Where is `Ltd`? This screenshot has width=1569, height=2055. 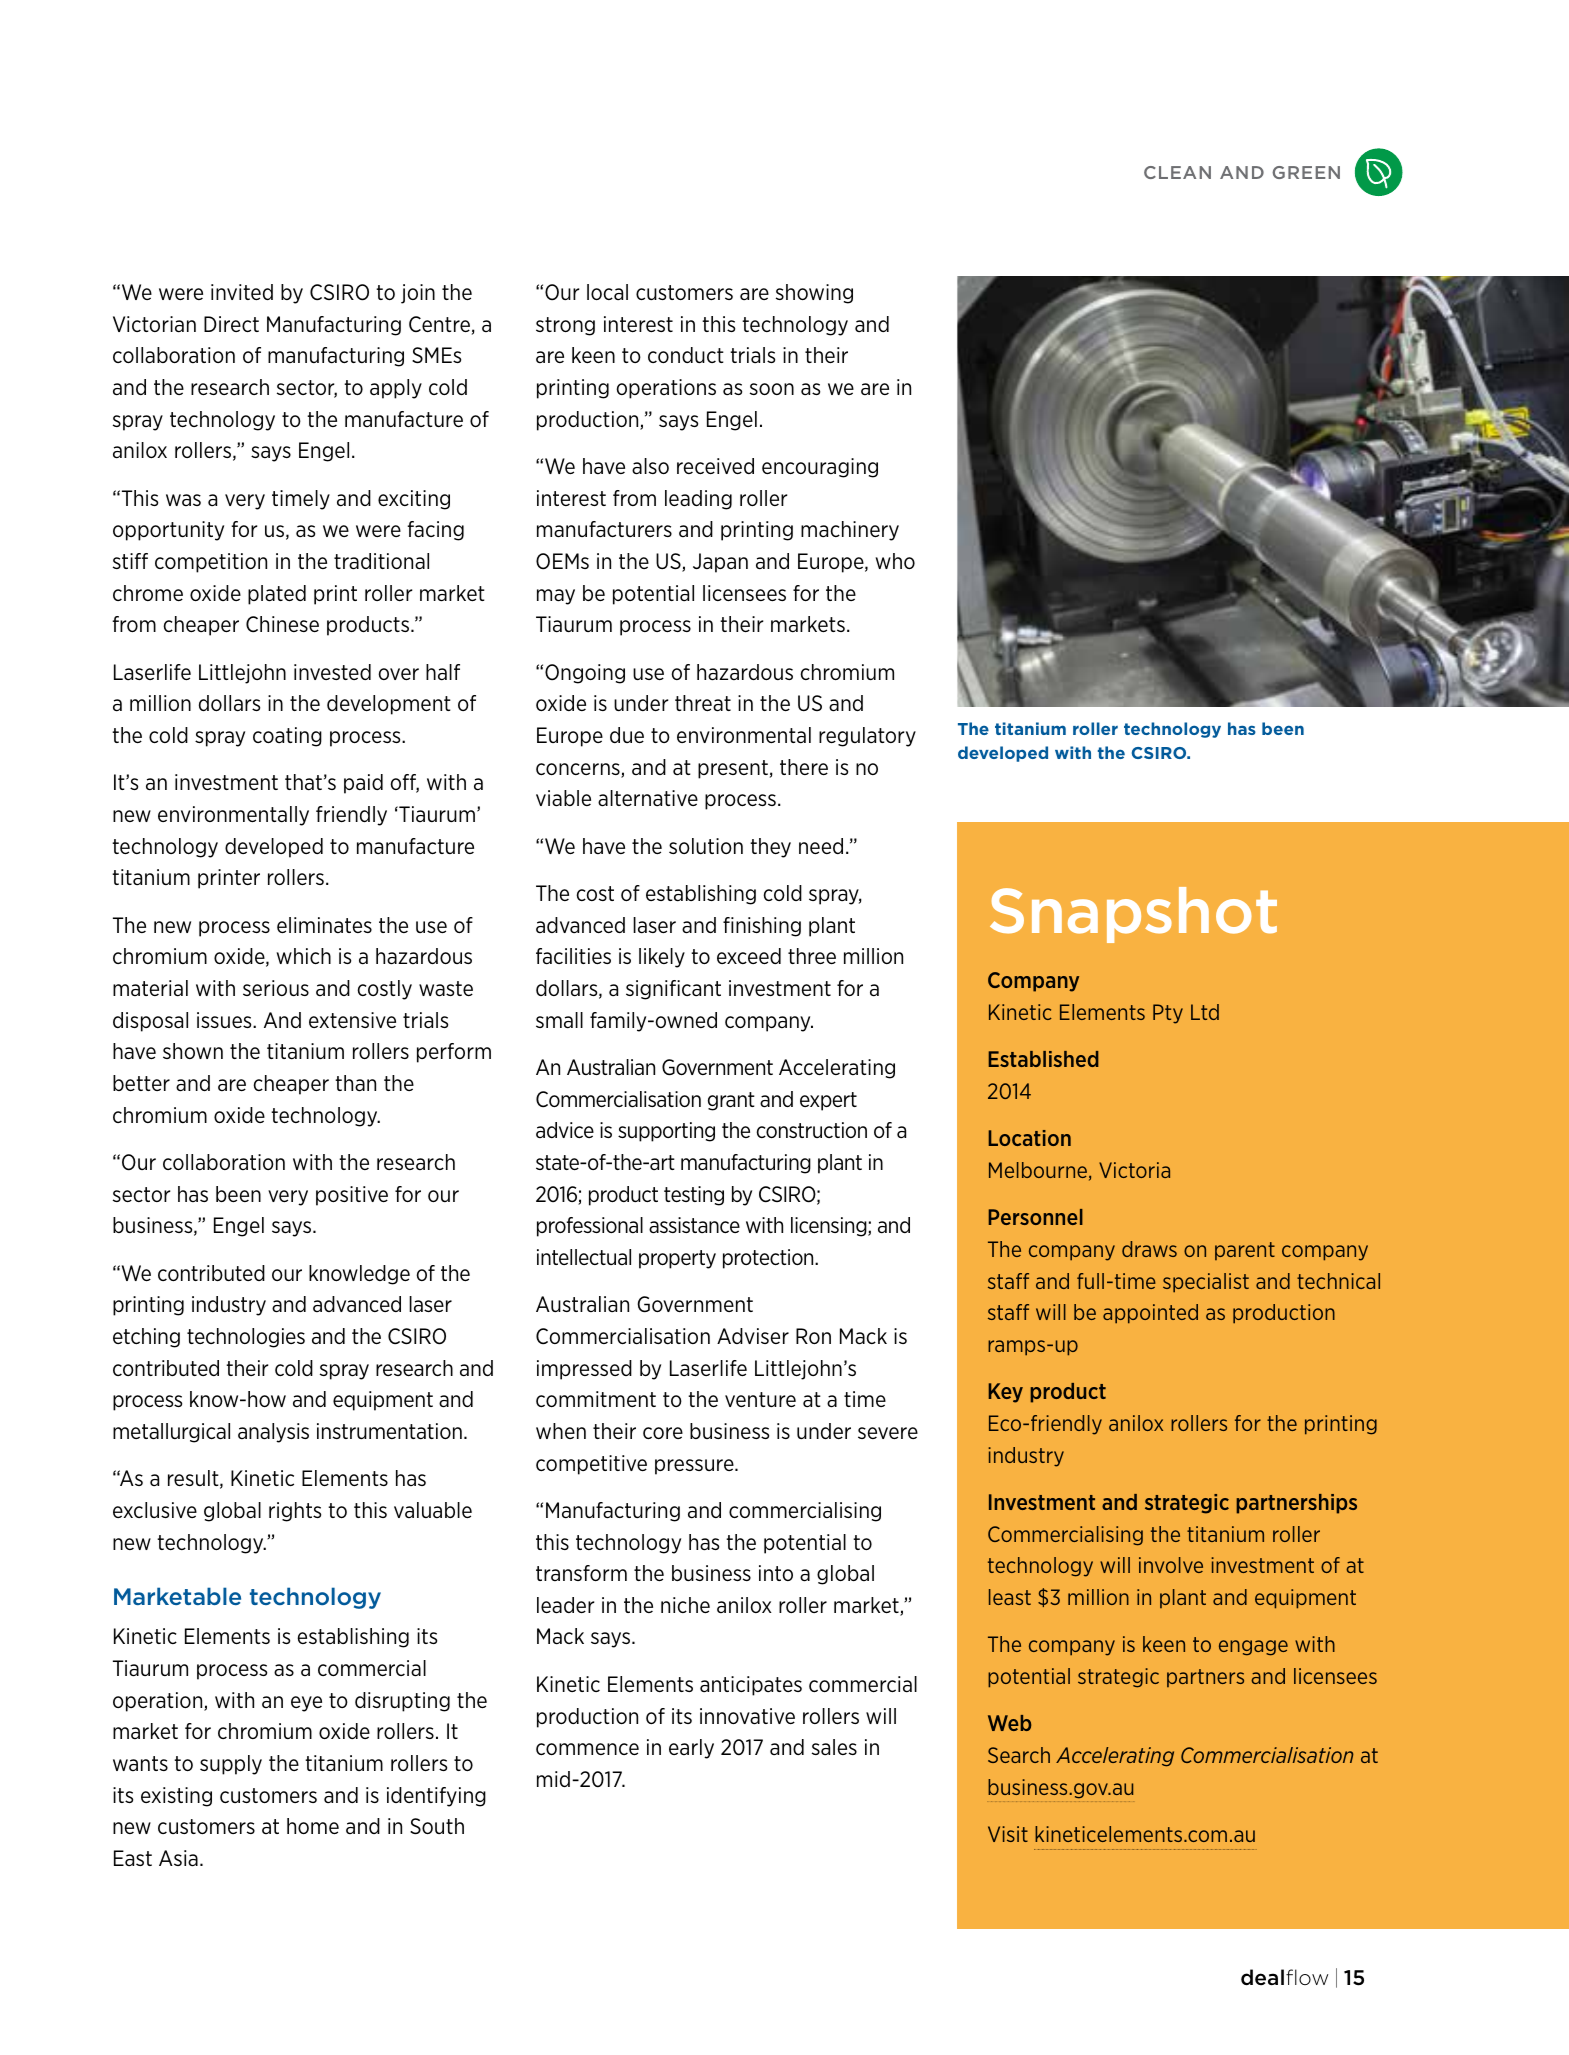 Ltd is located at coordinates (1205, 1012).
